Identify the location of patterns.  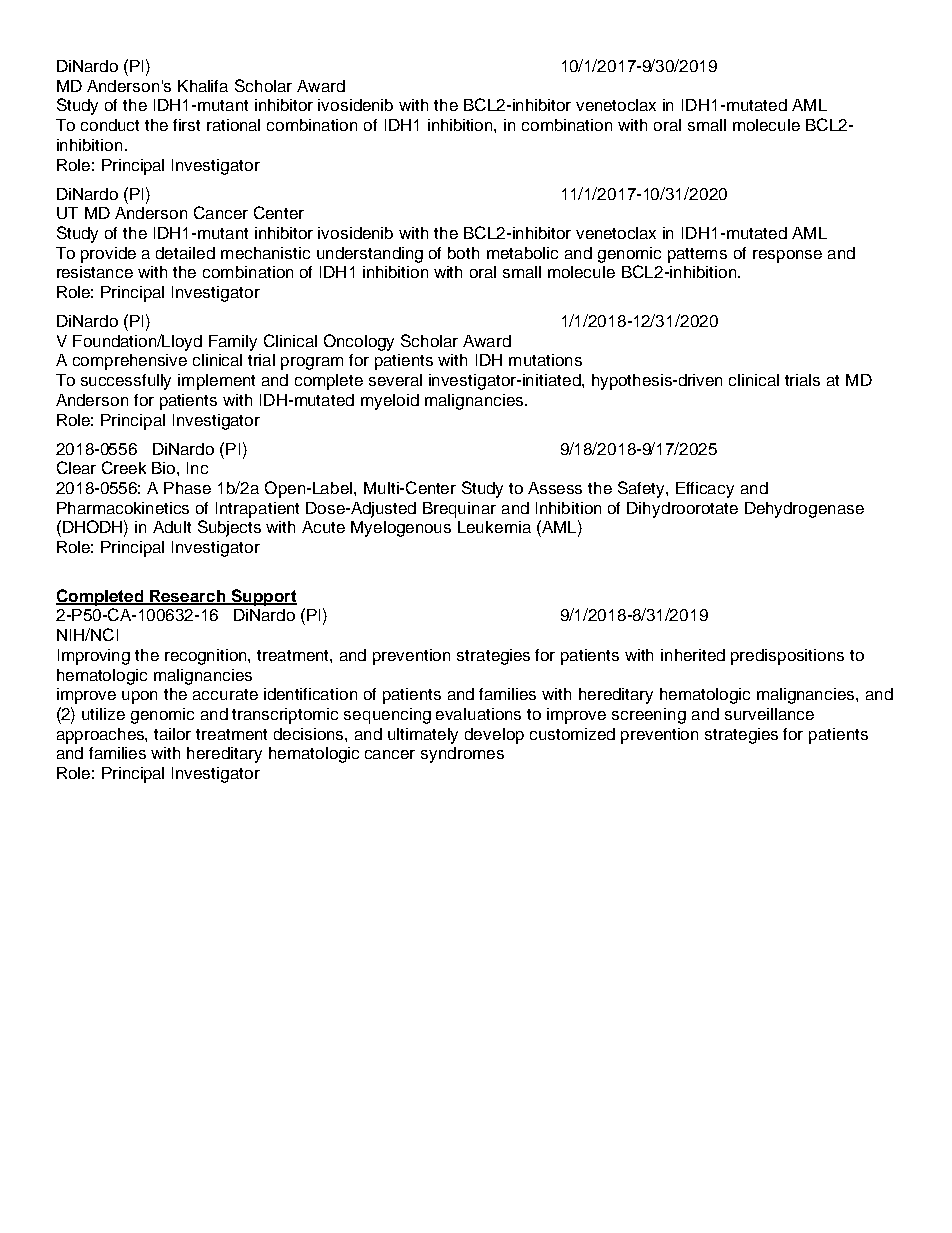
(697, 255).
